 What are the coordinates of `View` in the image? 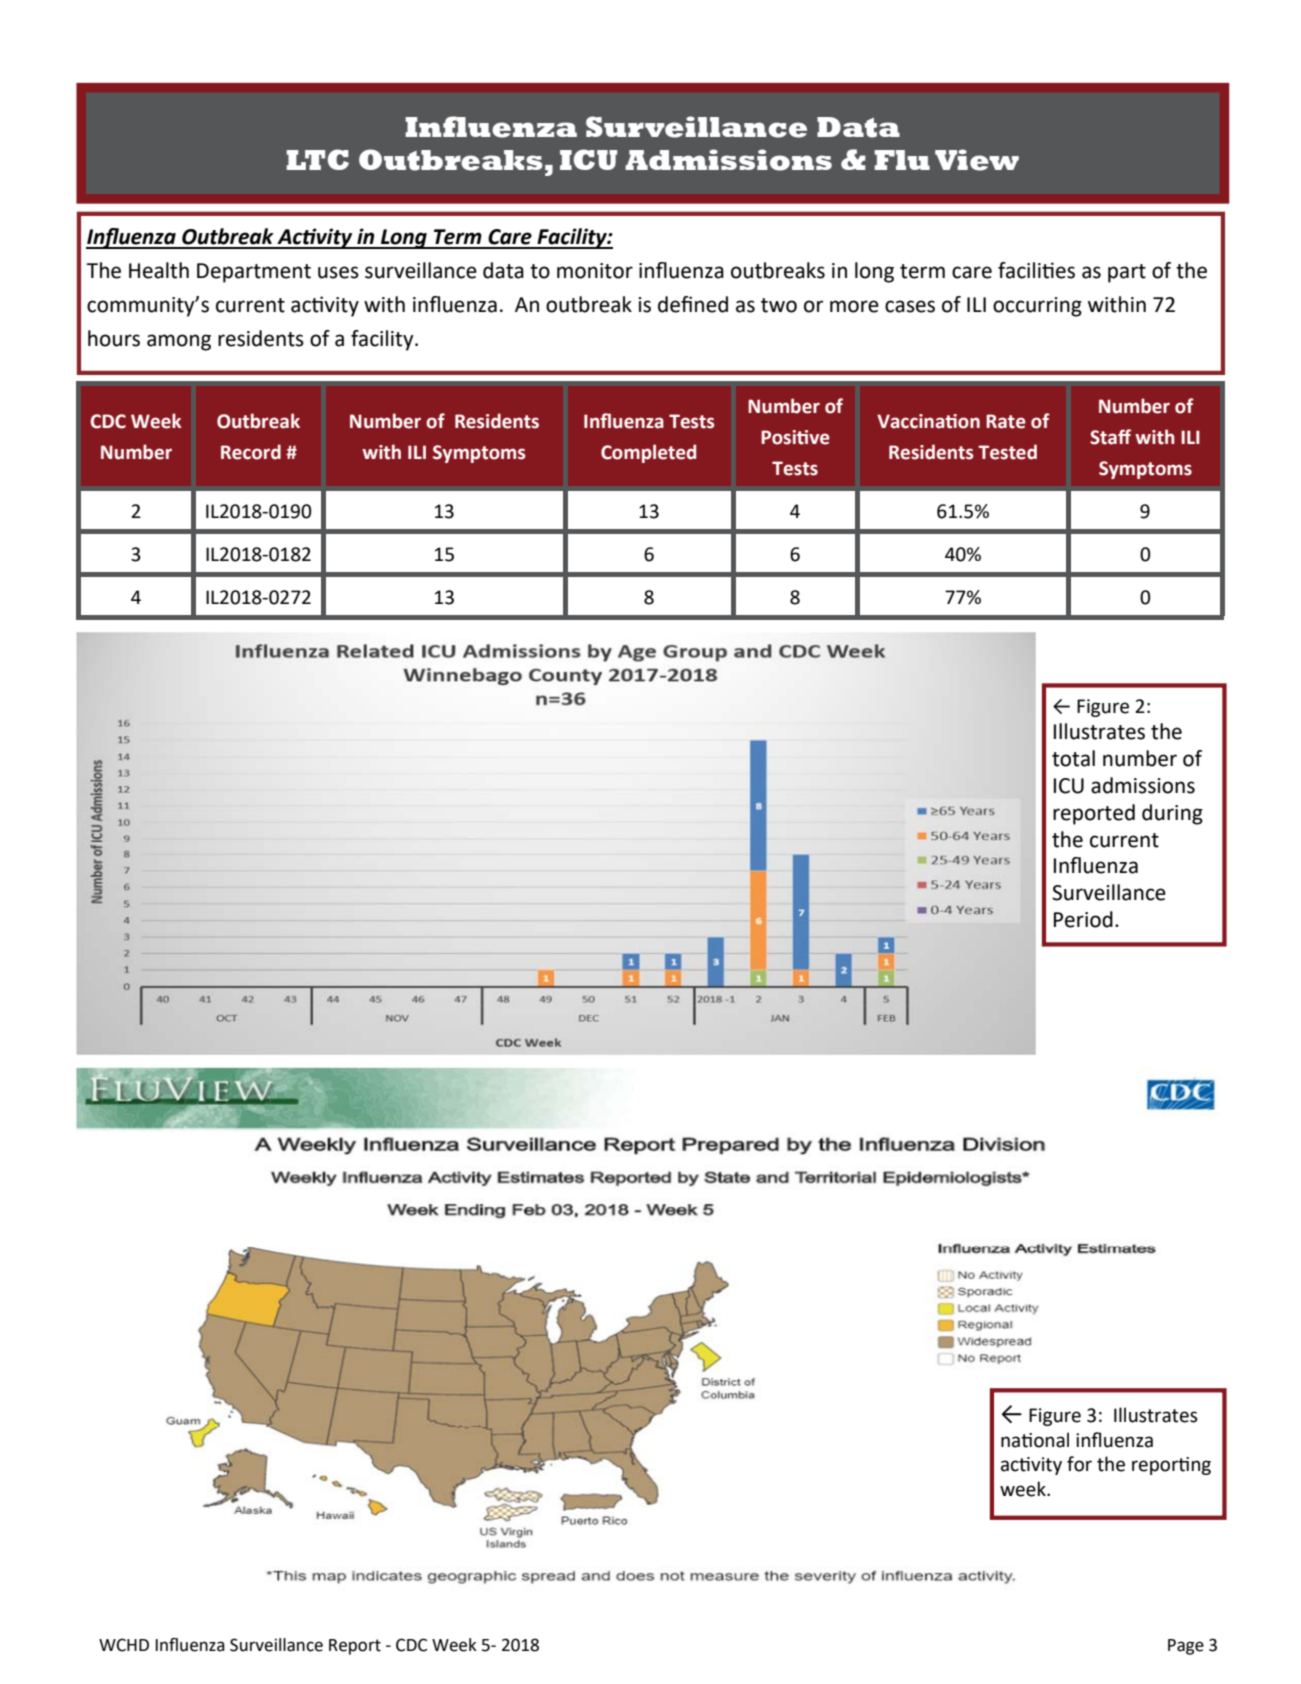 It's located at (977, 160).
